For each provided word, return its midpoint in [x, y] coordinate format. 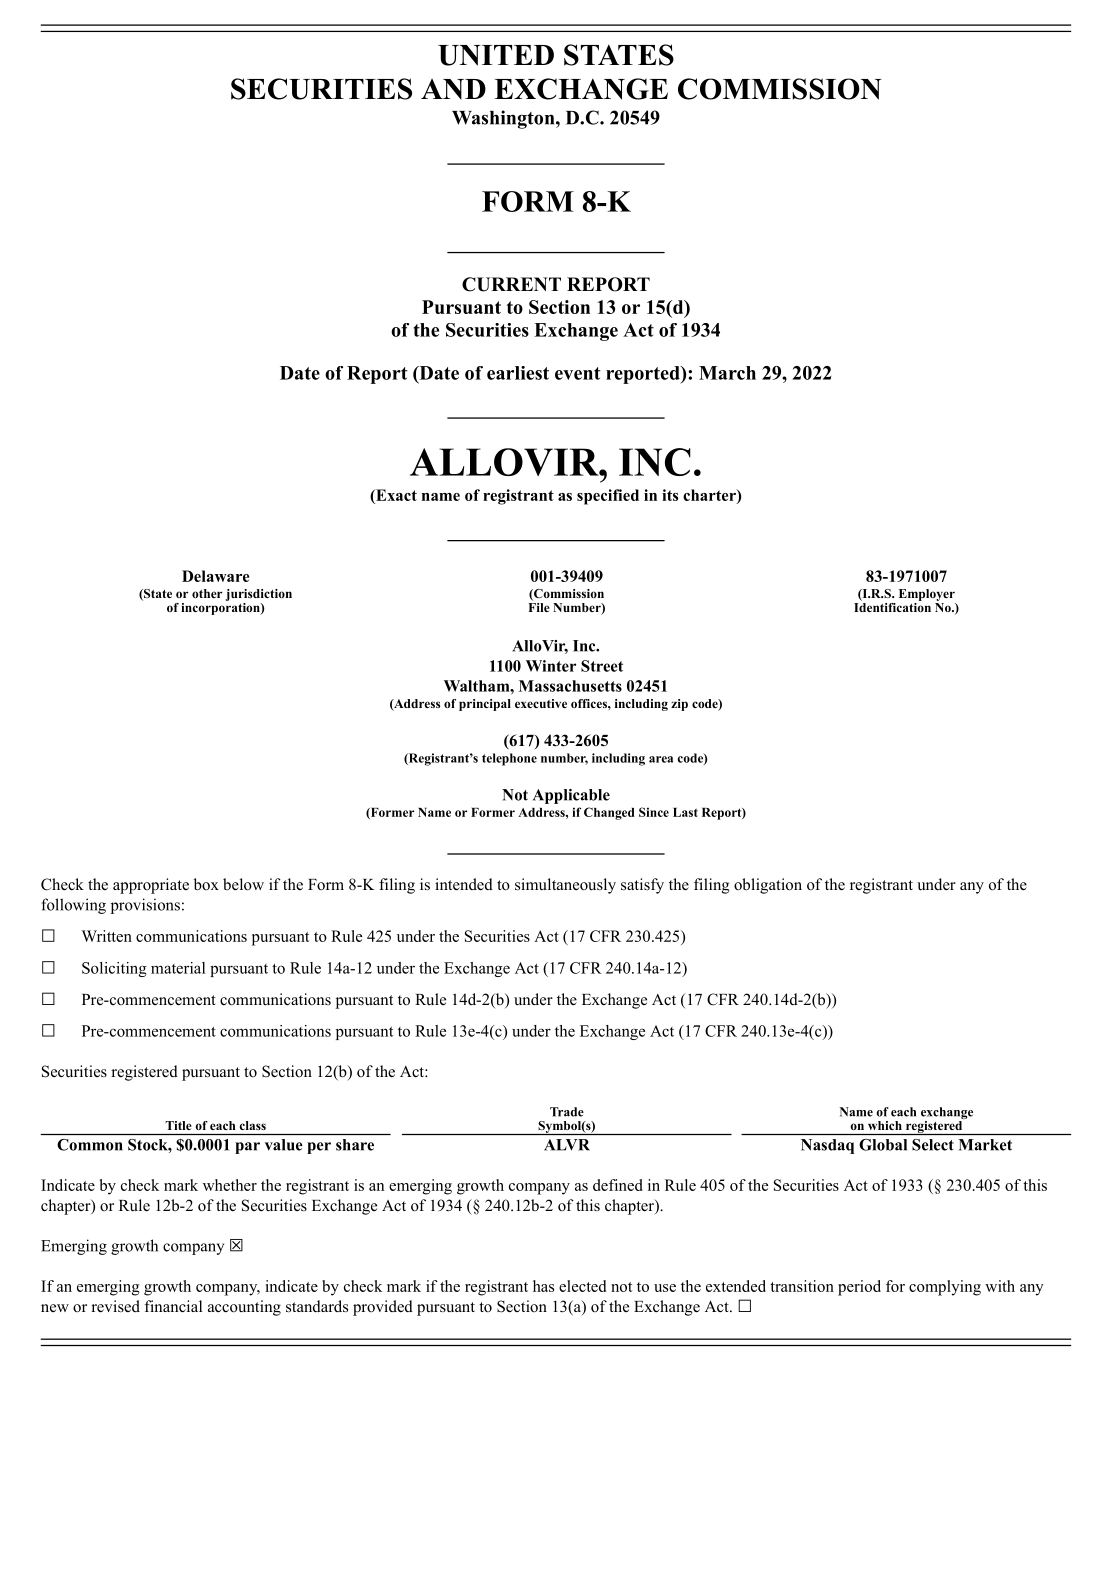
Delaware [215, 576]
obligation [768, 886]
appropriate [151, 886]
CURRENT [511, 284]
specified [608, 497]
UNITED [496, 55]
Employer [927, 595]
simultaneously [565, 886]
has [543, 1286]
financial [173, 1306]
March [727, 373]
